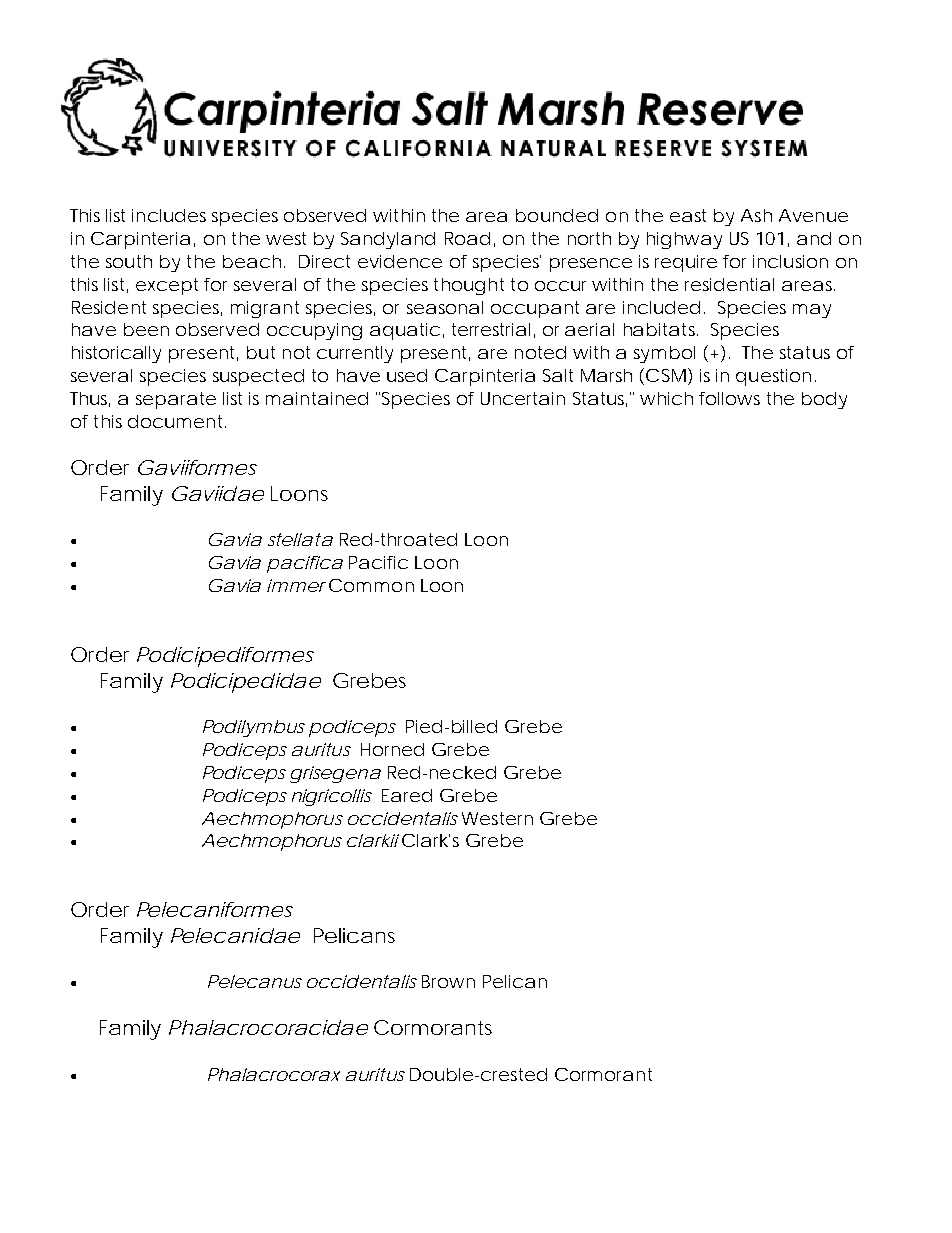  What do you see at coordinates (729, 398) in the screenshot?
I see `follows` at bounding box center [729, 398].
